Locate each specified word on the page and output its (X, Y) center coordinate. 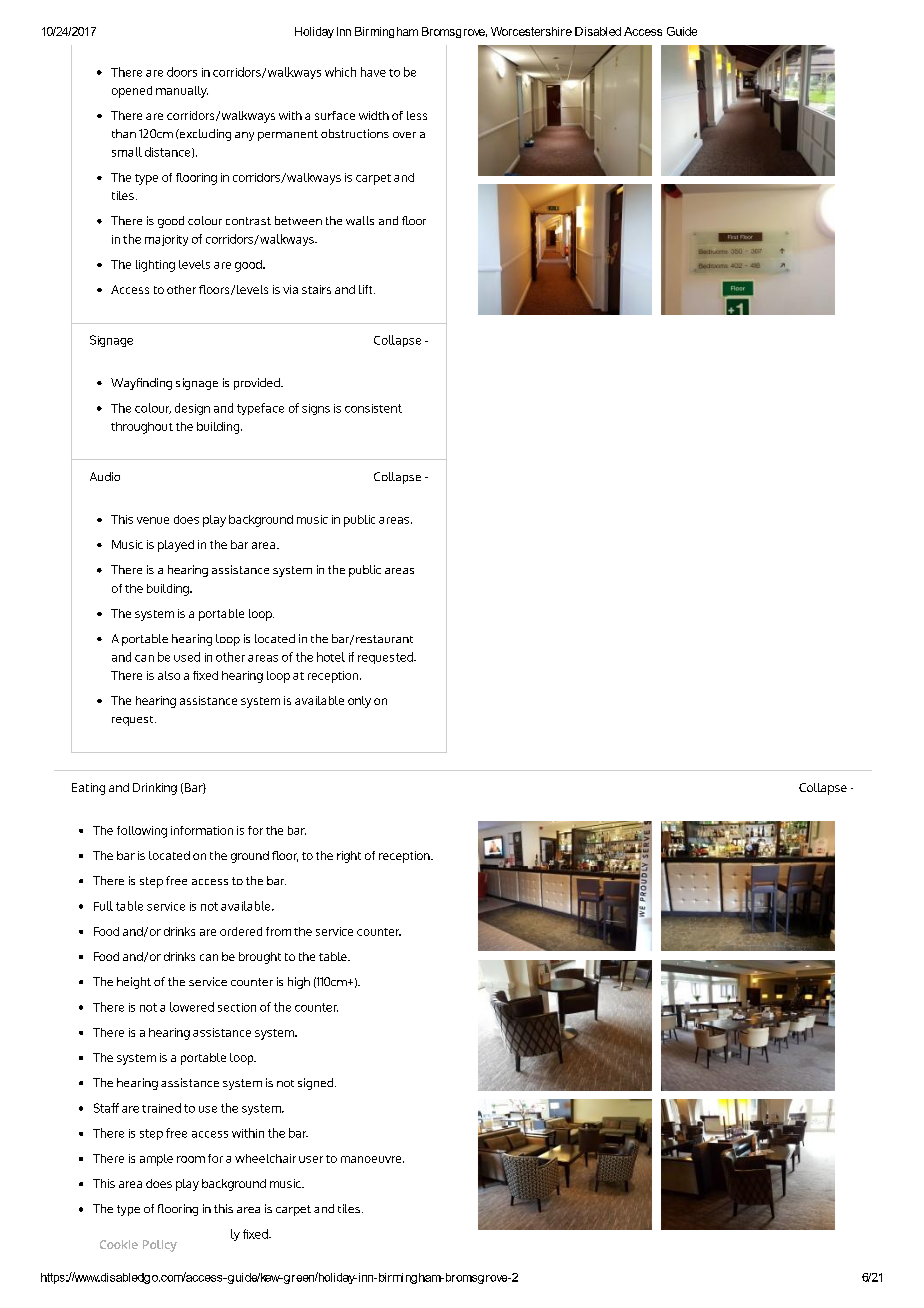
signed (317, 1084)
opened (132, 92)
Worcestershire (531, 31)
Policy (160, 1246)
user (311, 1159)
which (340, 72)
